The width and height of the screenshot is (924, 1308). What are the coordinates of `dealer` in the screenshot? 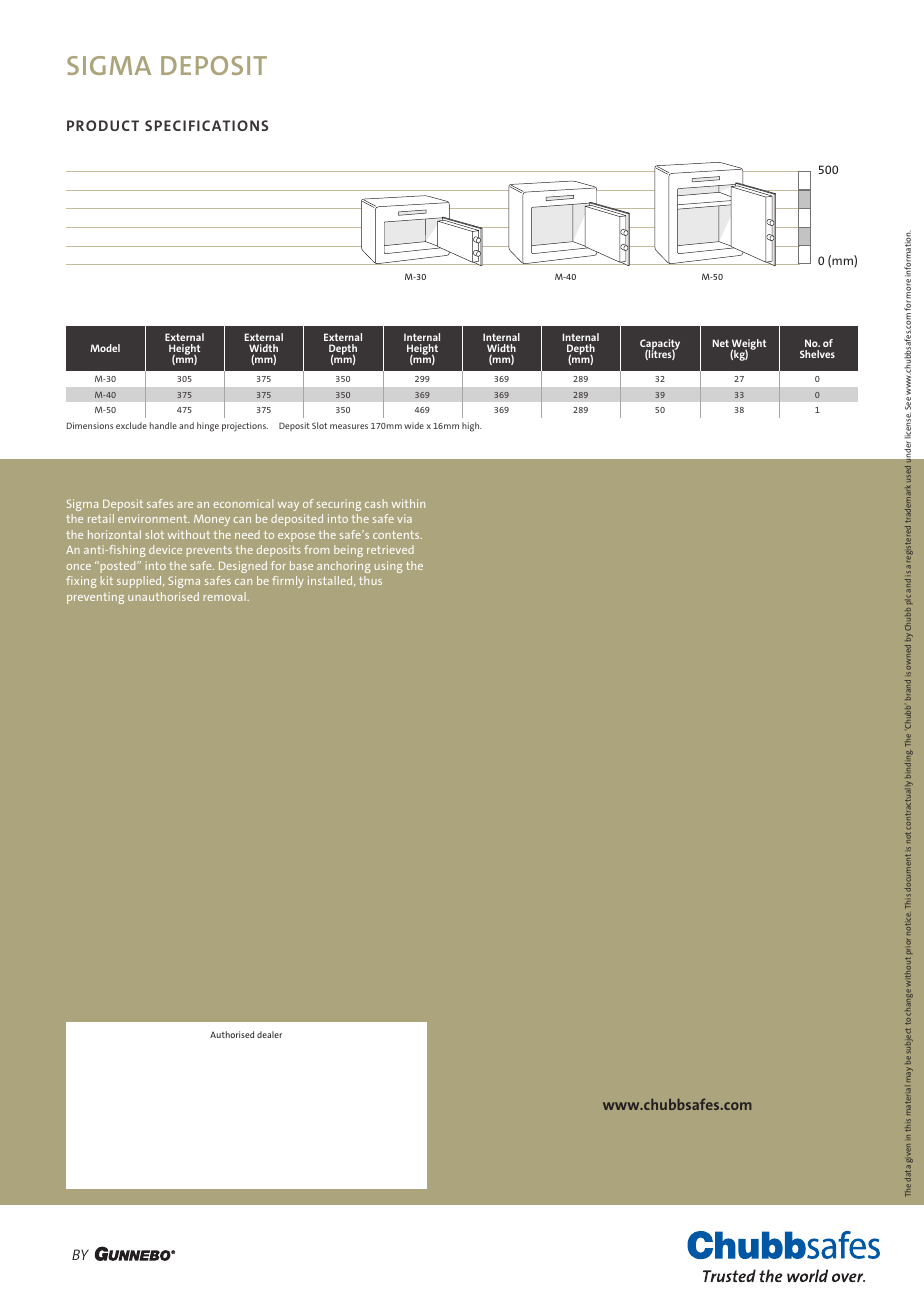 It's located at (269, 1034).
